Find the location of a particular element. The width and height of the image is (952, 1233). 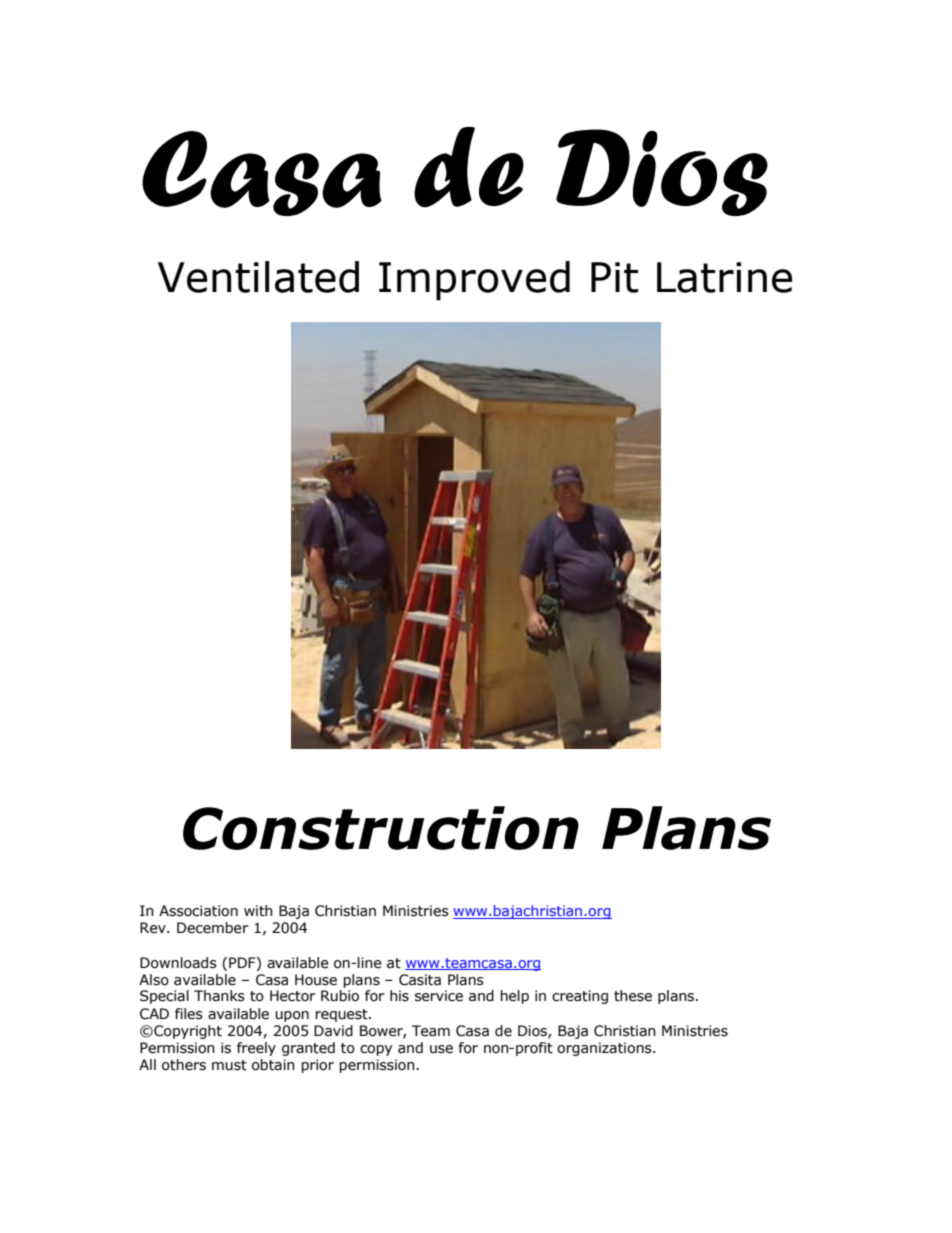

Pit is located at coordinates (614, 277).
